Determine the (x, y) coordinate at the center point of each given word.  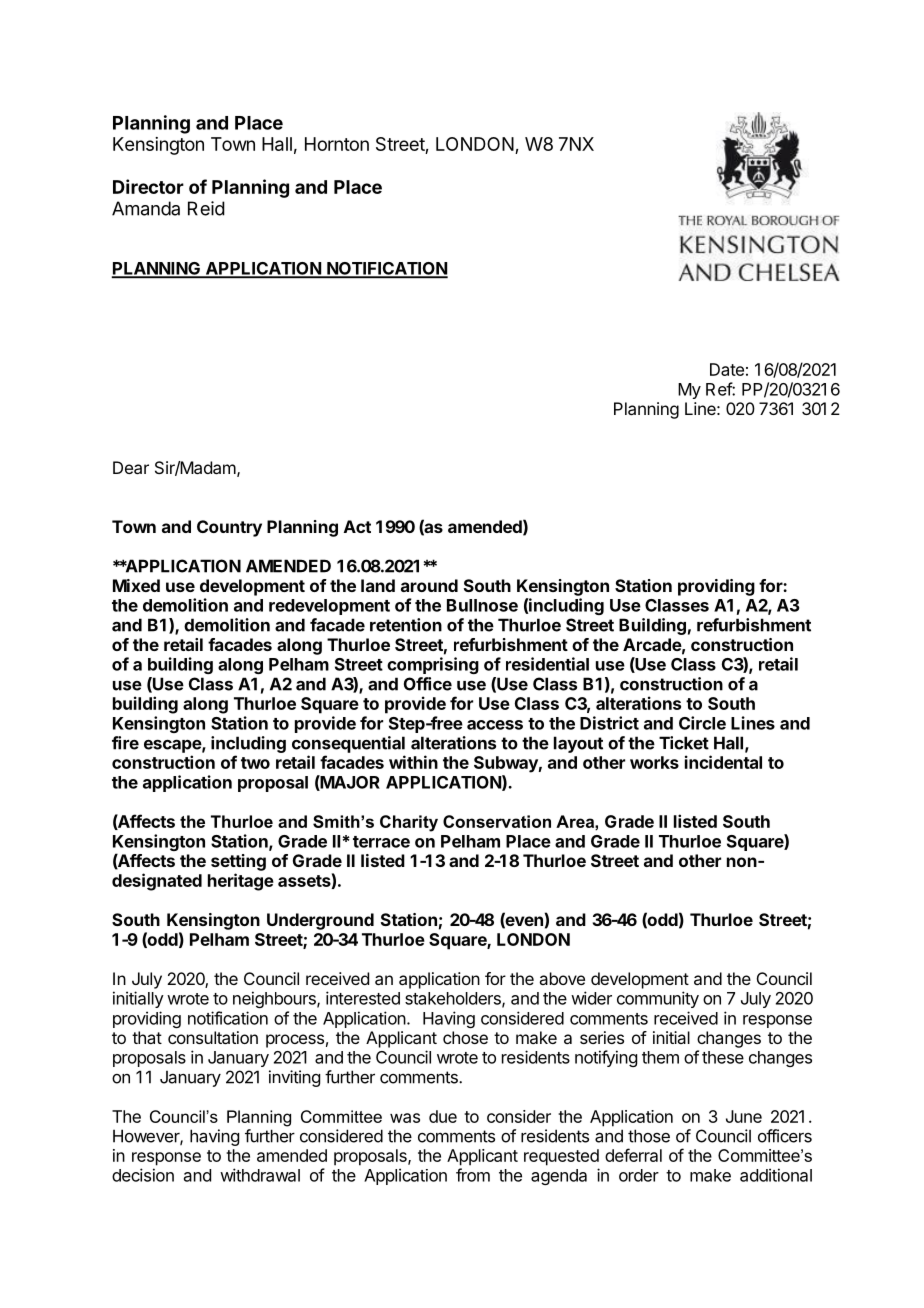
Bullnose (482, 605)
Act (357, 526)
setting (238, 862)
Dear (131, 467)
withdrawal (260, 1175)
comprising (433, 665)
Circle (702, 723)
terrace (381, 842)
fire (125, 743)
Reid (206, 208)
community (658, 999)
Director (148, 186)
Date (727, 369)
